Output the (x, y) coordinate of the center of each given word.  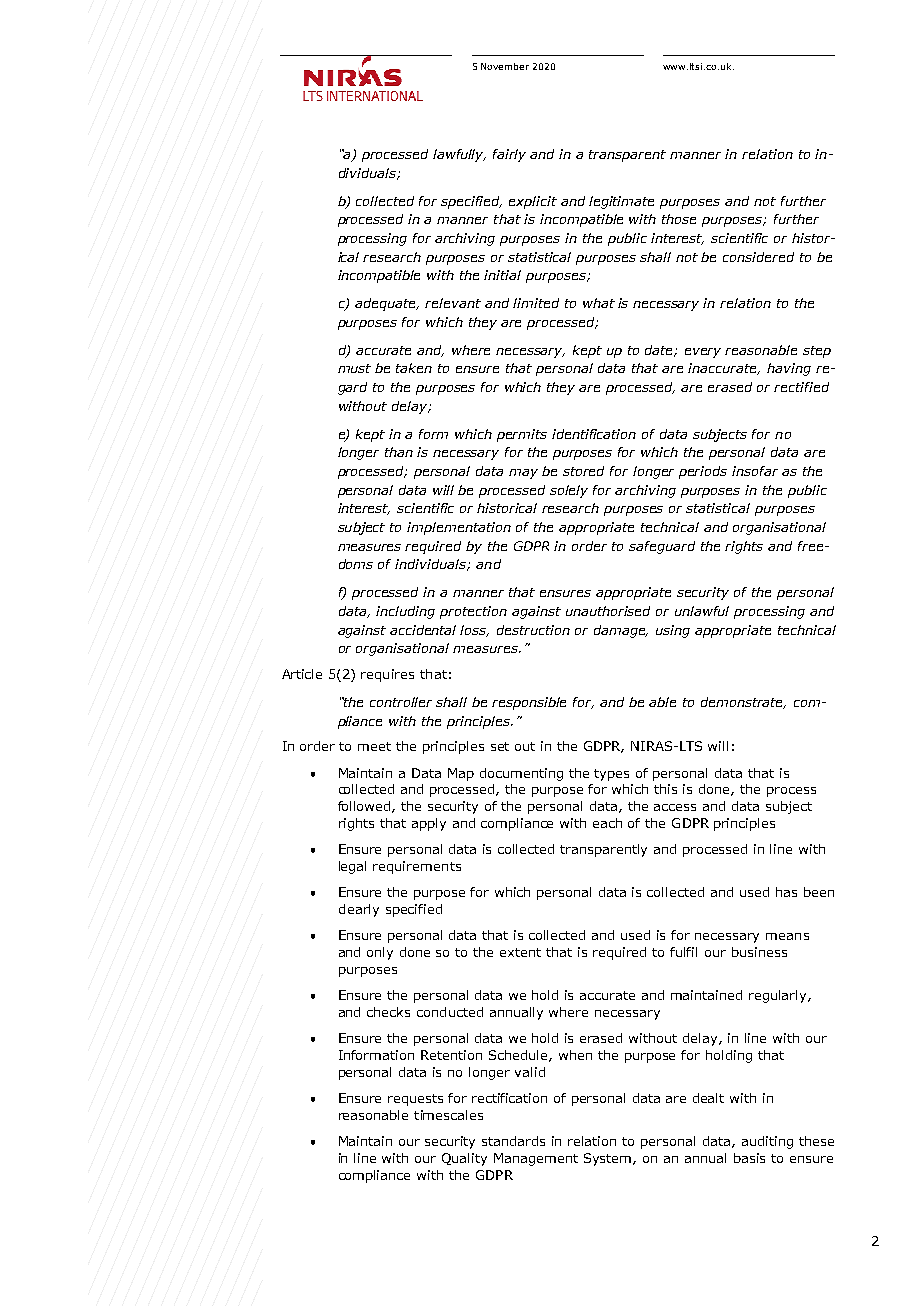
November (505, 66)
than (399, 452)
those (679, 219)
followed (365, 807)
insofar (755, 471)
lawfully (459, 155)
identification (594, 434)
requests (415, 1100)
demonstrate (743, 703)
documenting (521, 774)
